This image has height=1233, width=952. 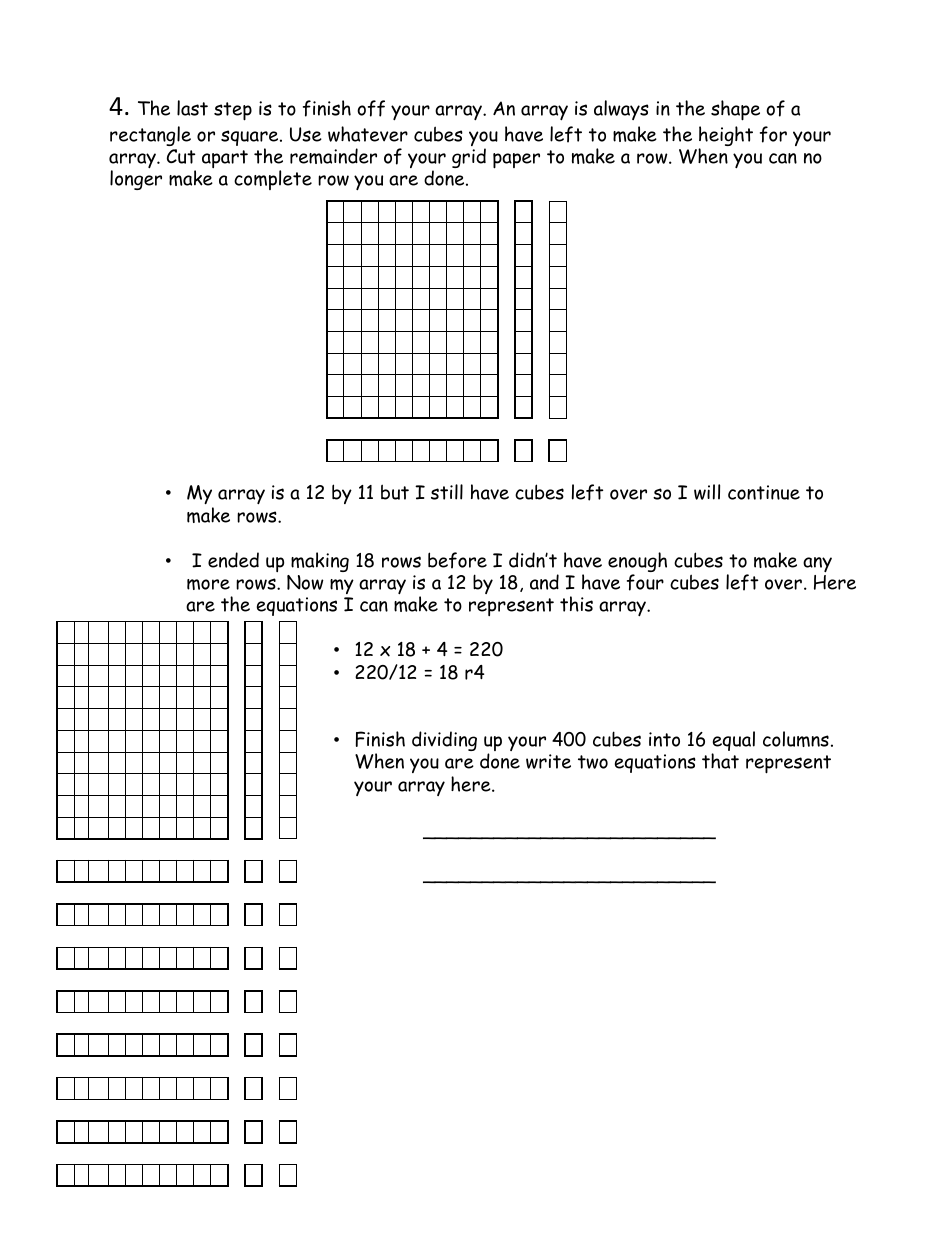 I want to click on more, so click(x=208, y=584).
